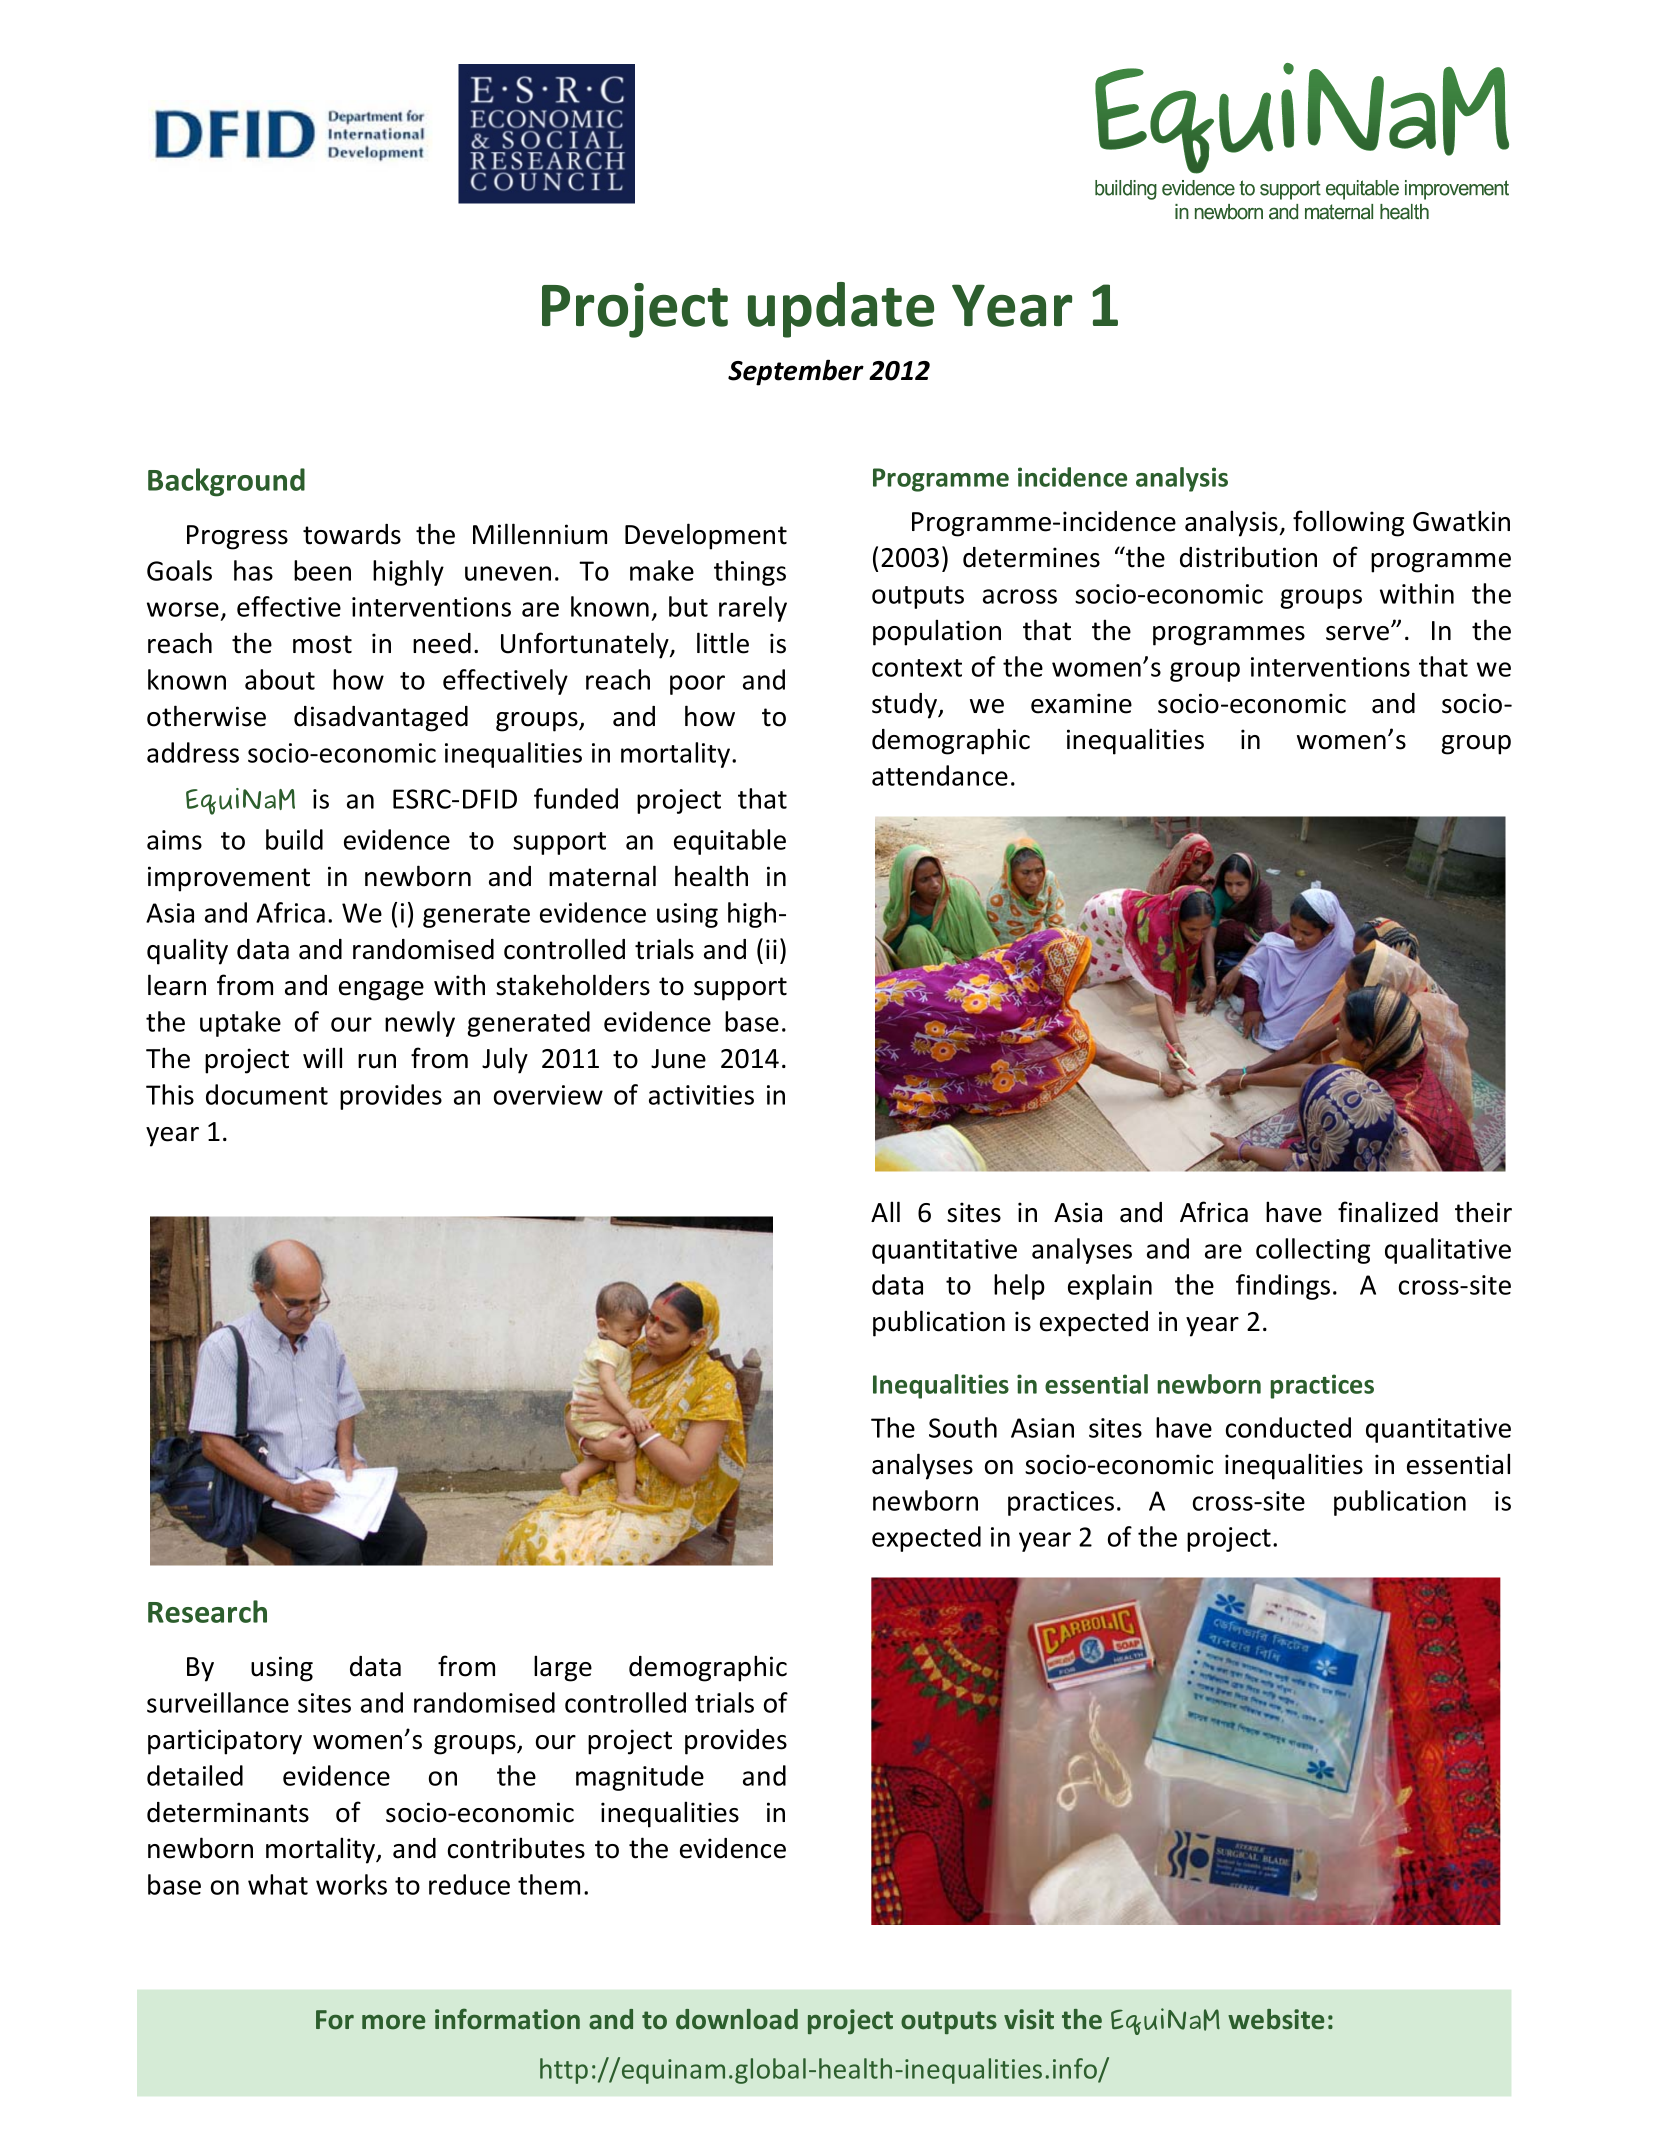 The width and height of the screenshot is (1659, 2147). I want to click on more, so click(393, 2022).
